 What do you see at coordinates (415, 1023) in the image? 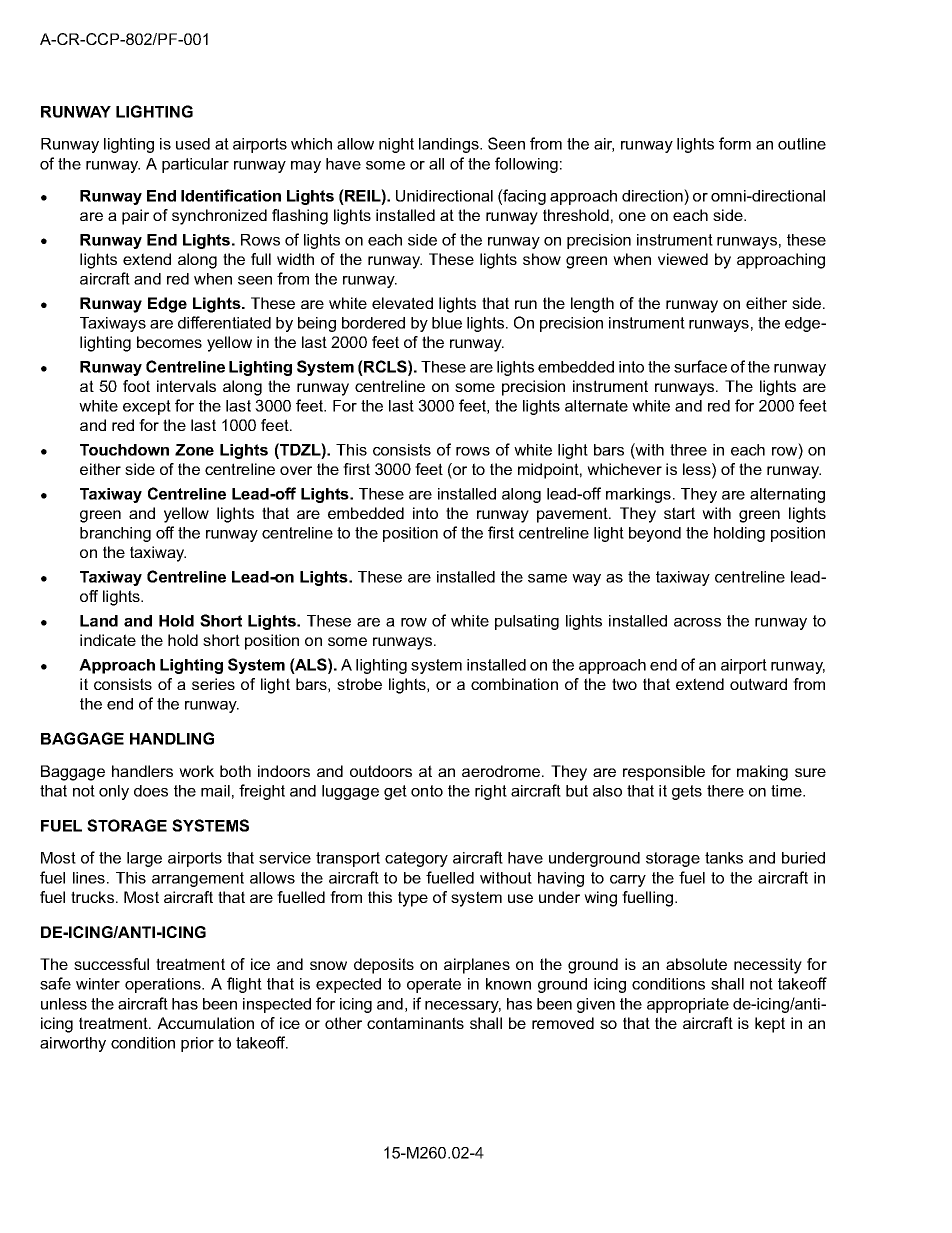
I see `contaminants` at bounding box center [415, 1023].
